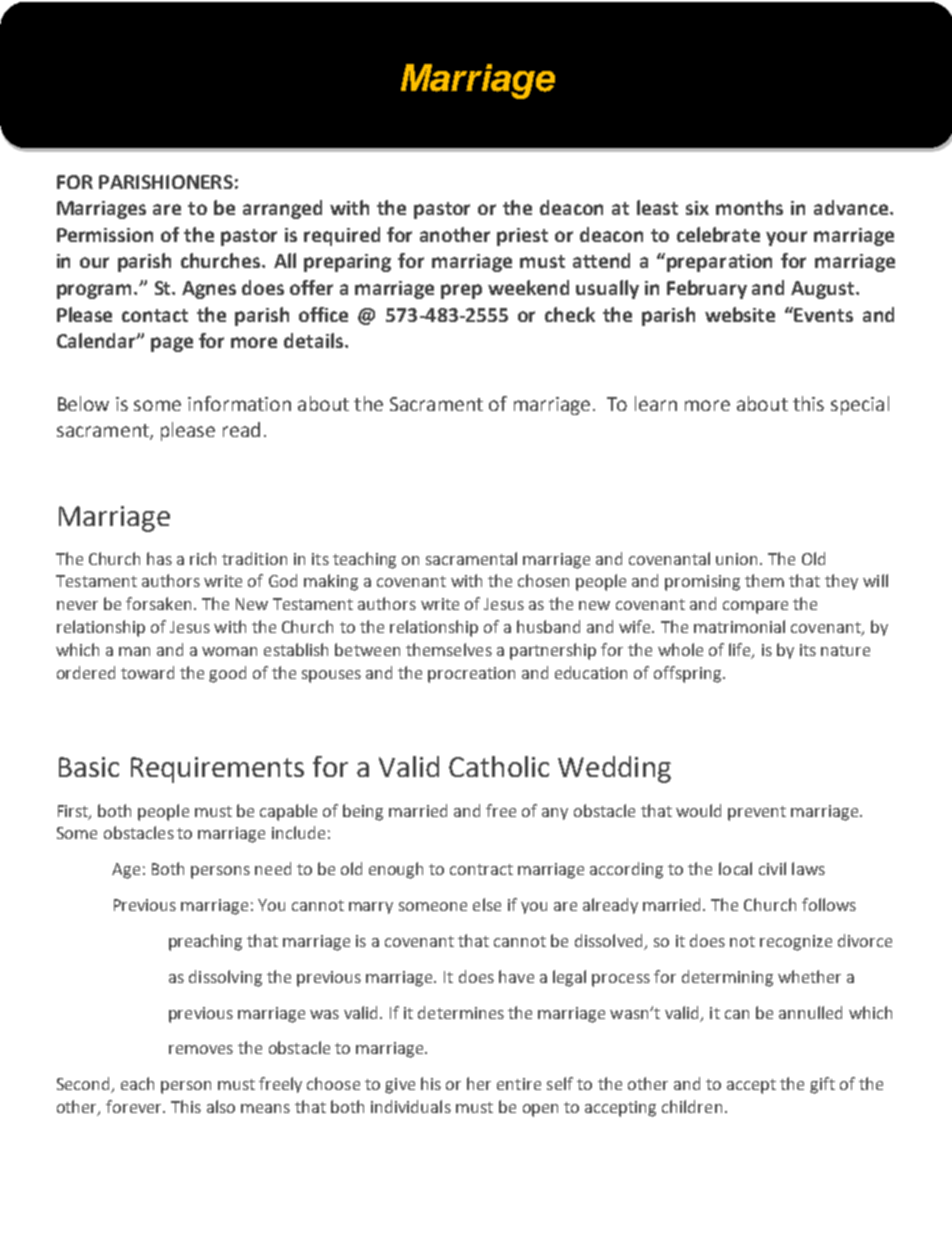 This screenshot has width=952, height=1233. Describe the element at coordinates (147, 672) in the screenshot. I see `toward` at that location.
